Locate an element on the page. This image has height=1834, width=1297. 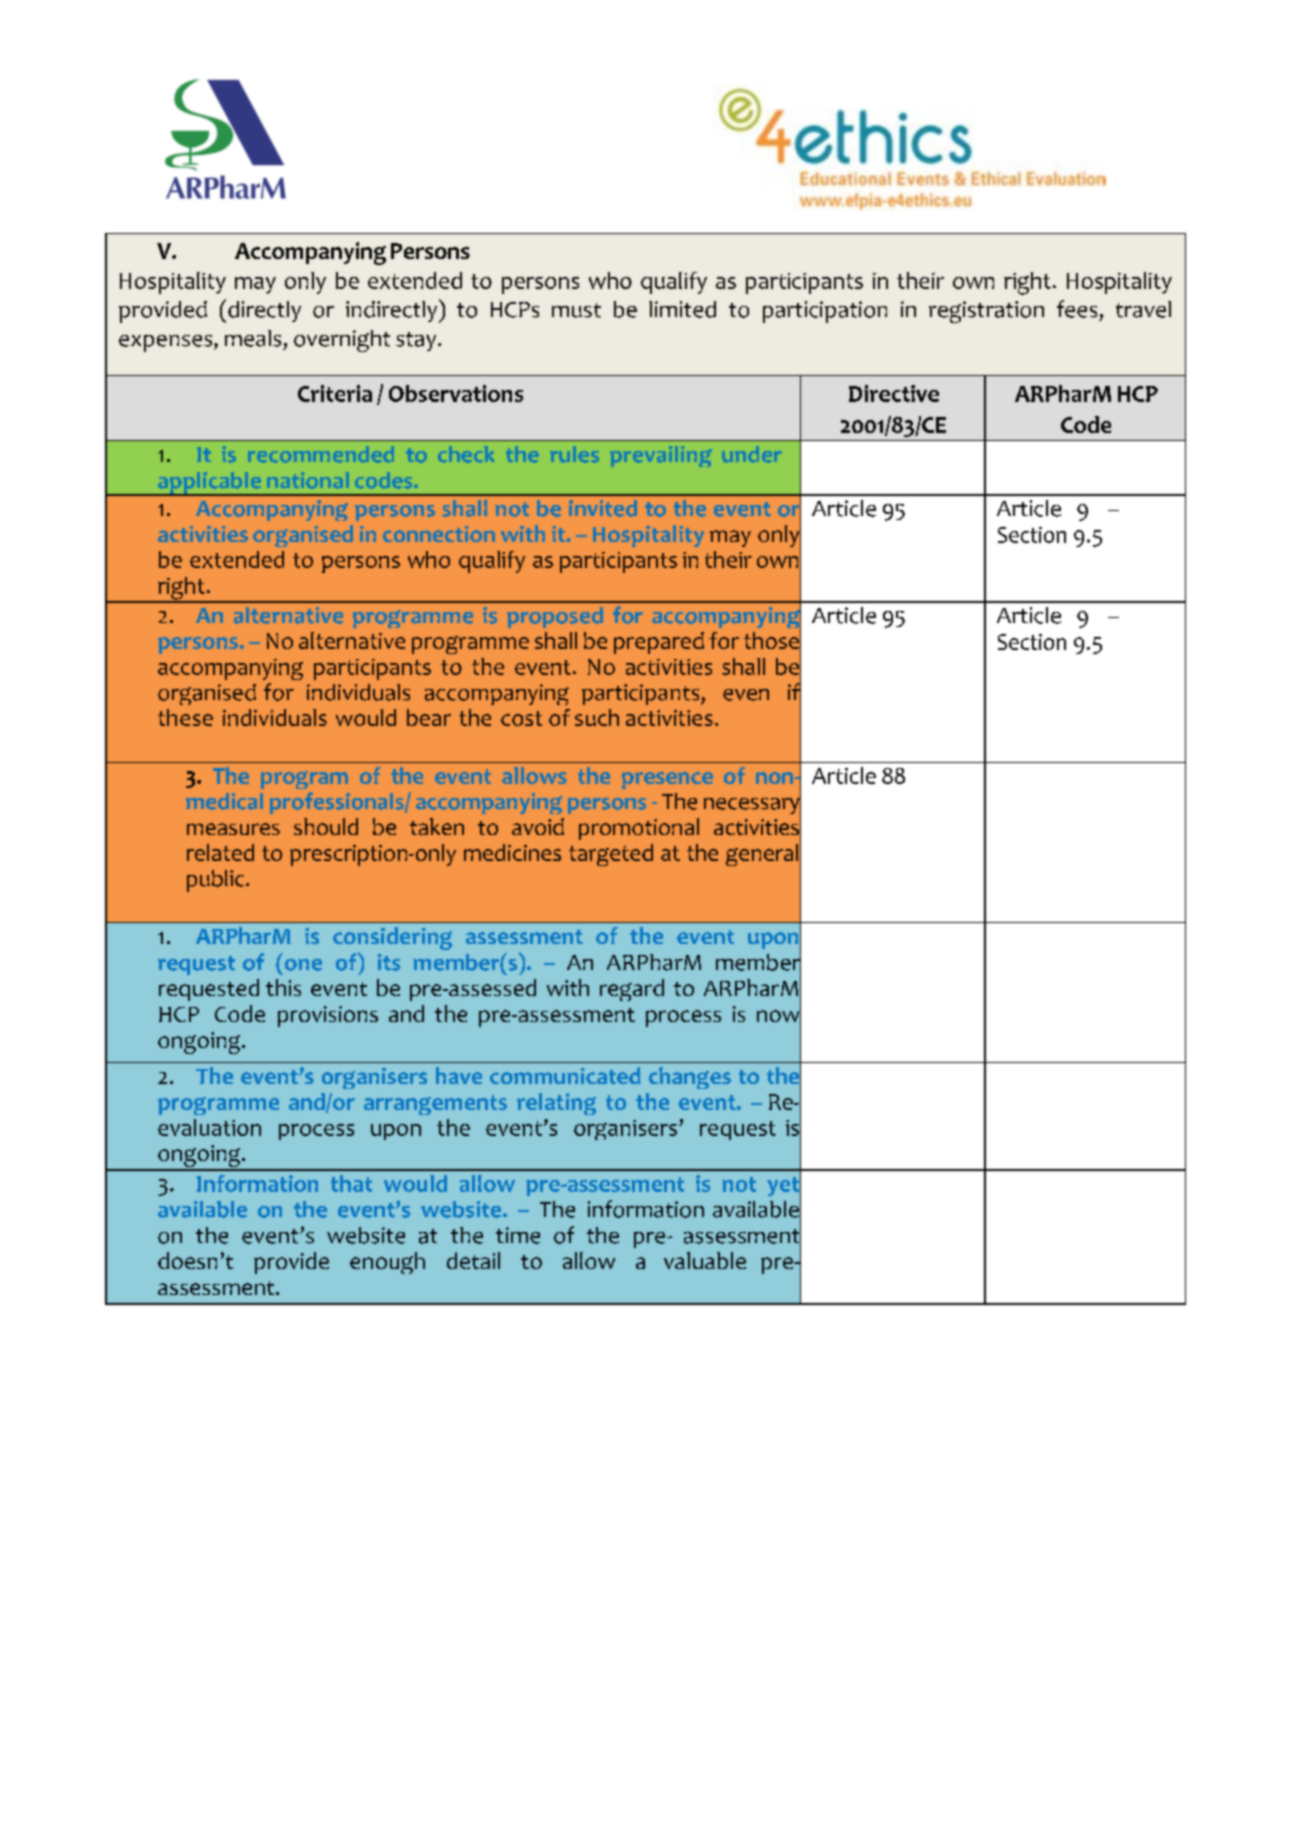
valuable is located at coordinates (705, 1260).
